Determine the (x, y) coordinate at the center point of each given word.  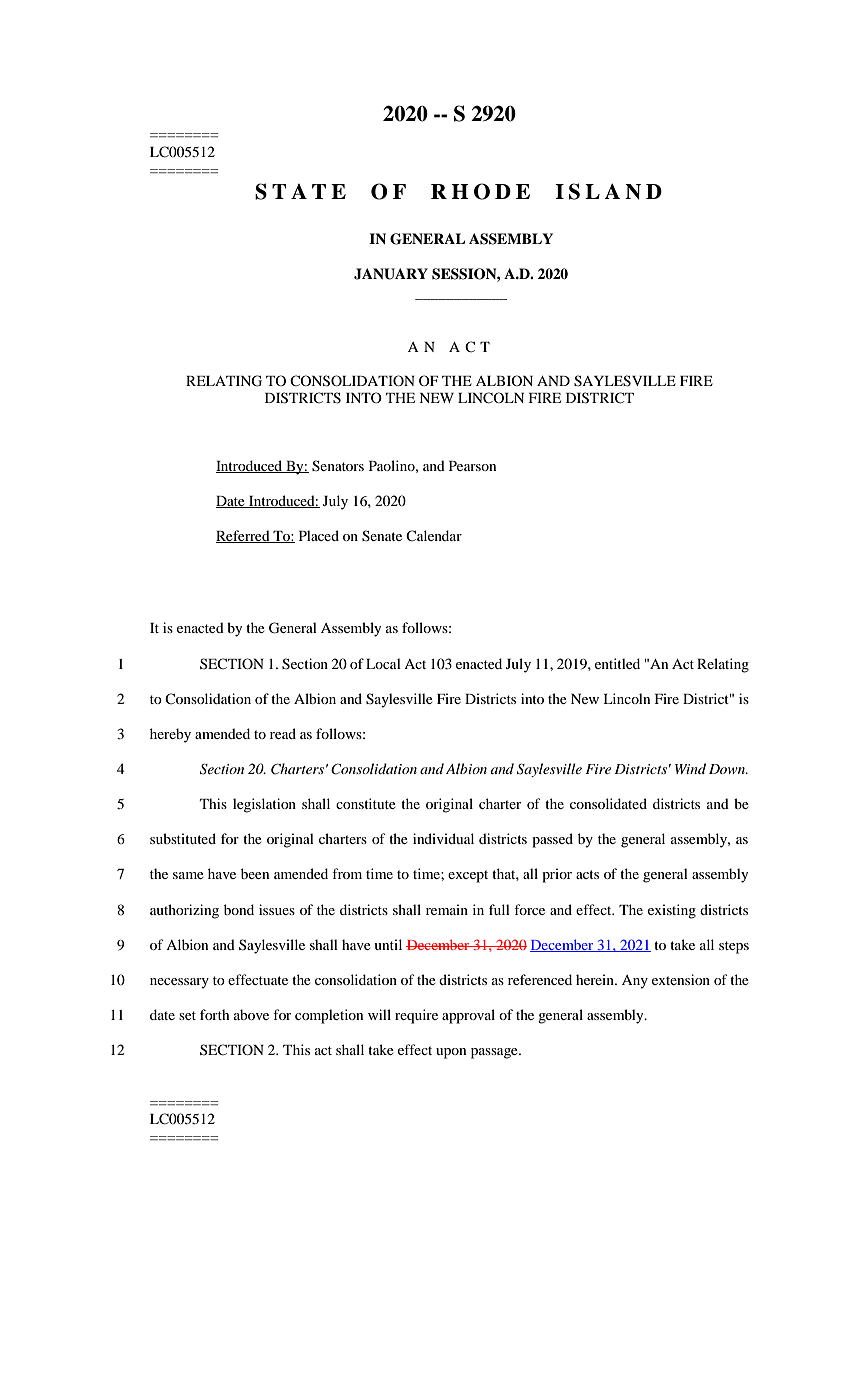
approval (468, 1016)
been (255, 873)
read (283, 733)
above (251, 1014)
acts (587, 874)
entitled (617, 663)
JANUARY (391, 274)
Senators (338, 466)
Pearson (472, 466)
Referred (244, 536)
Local (383, 663)
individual (443, 838)
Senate (382, 536)
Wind (690, 768)
